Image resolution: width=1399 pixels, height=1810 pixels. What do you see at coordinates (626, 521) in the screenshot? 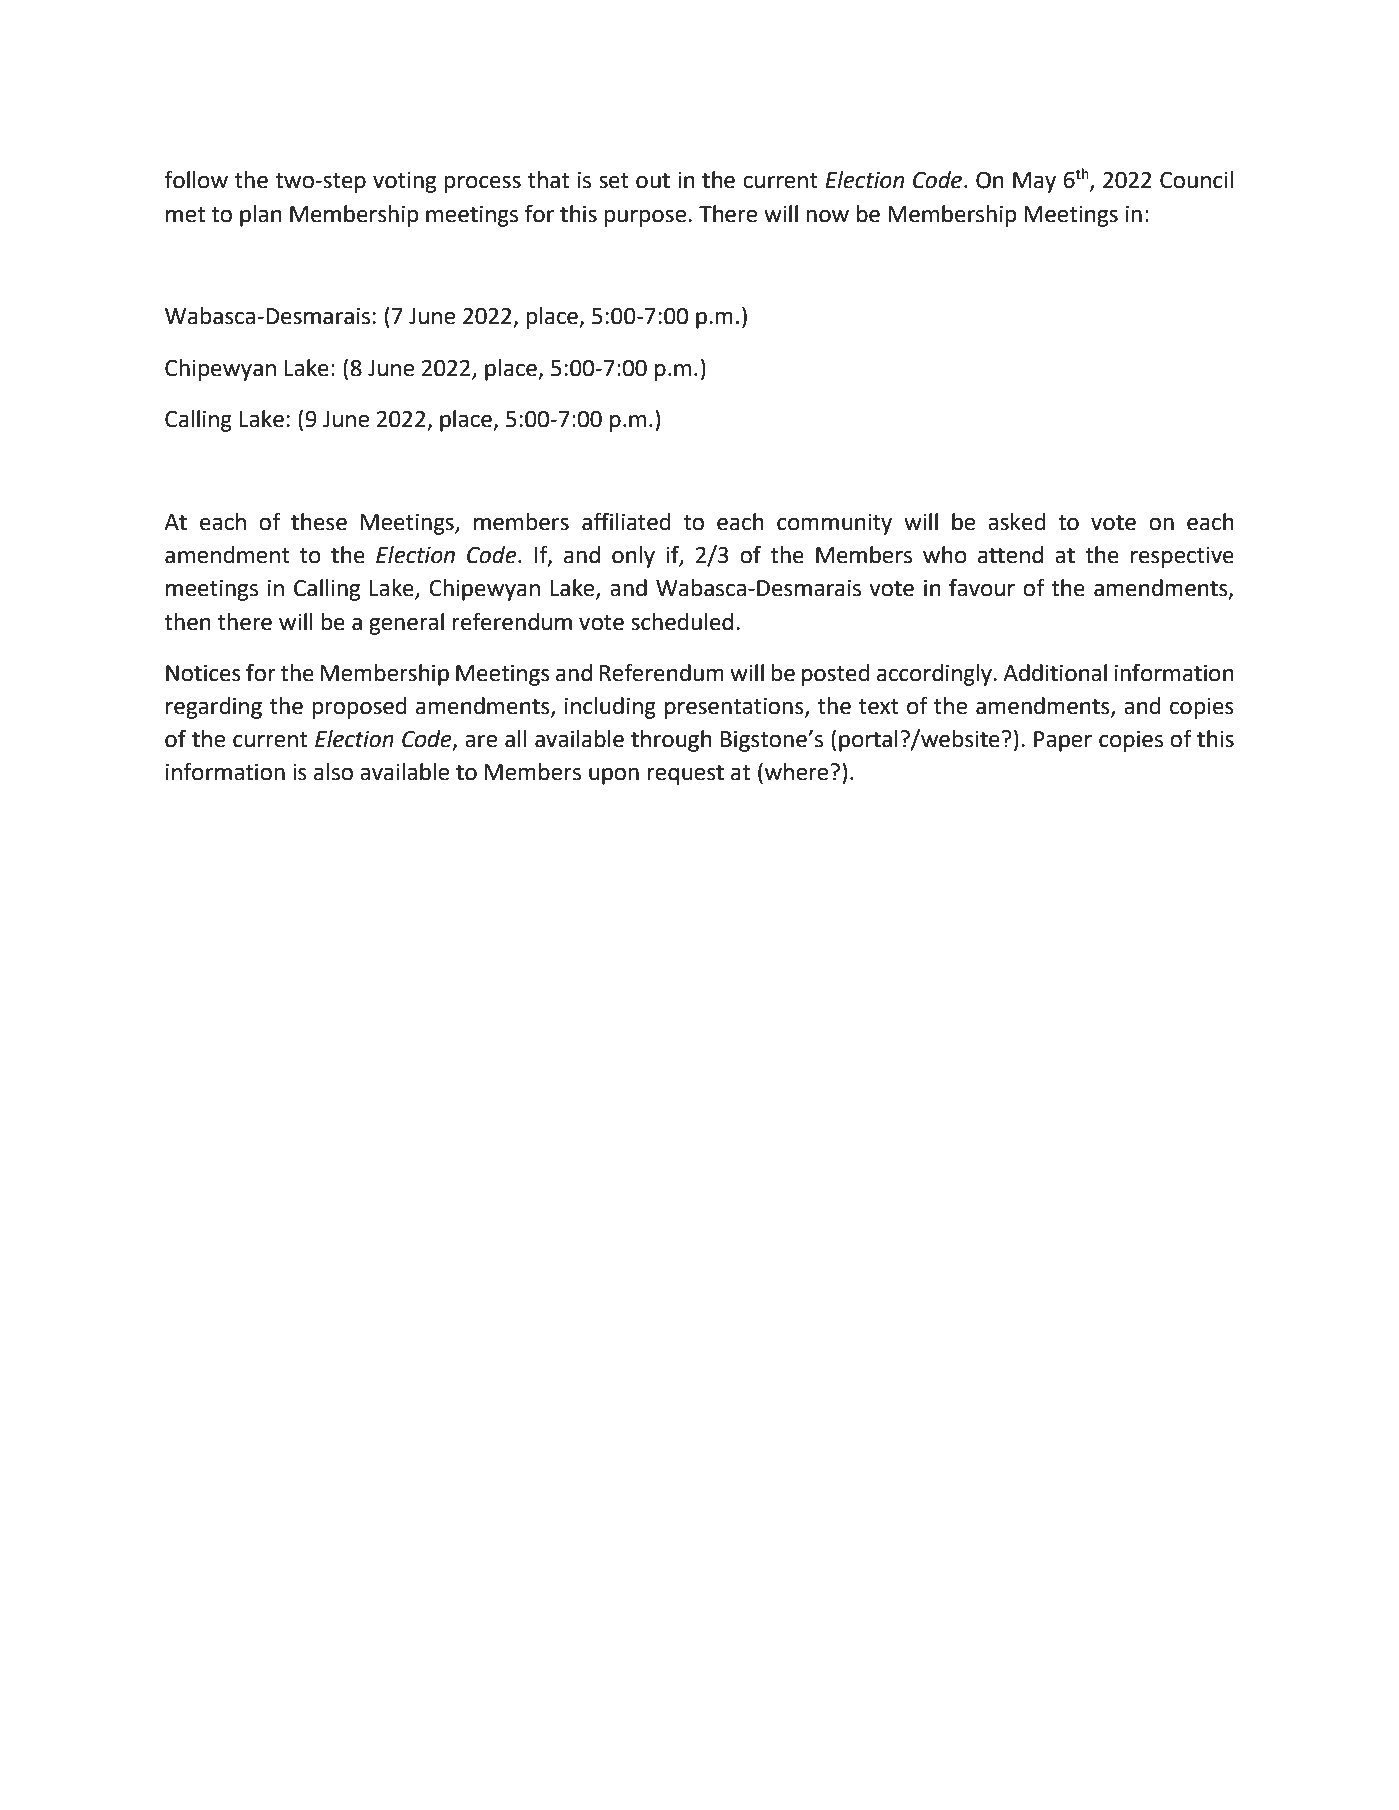
I see `affiliated` at bounding box center [626, 521].
